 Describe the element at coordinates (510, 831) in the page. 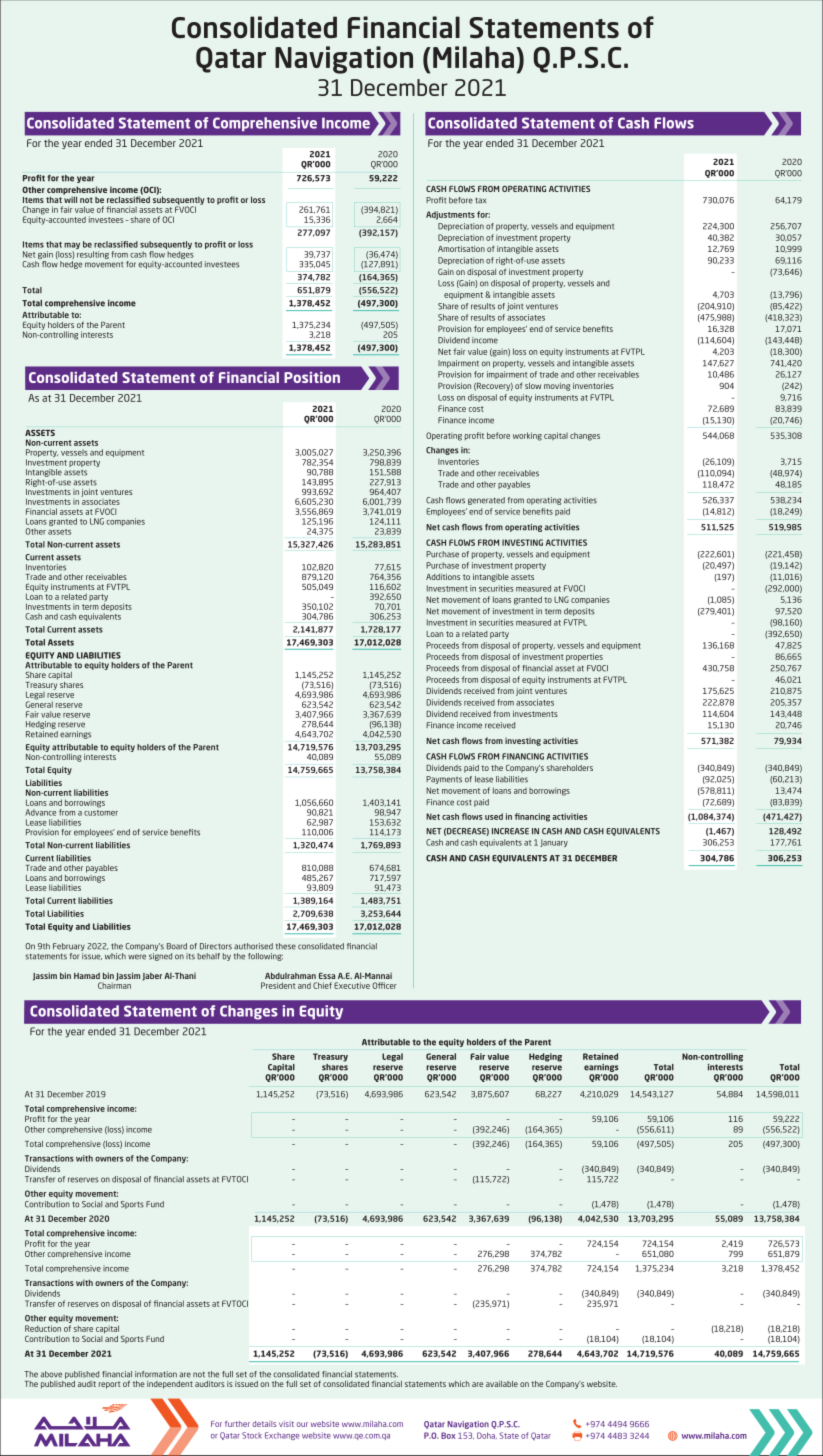

I see `INCREASE` at that location.
